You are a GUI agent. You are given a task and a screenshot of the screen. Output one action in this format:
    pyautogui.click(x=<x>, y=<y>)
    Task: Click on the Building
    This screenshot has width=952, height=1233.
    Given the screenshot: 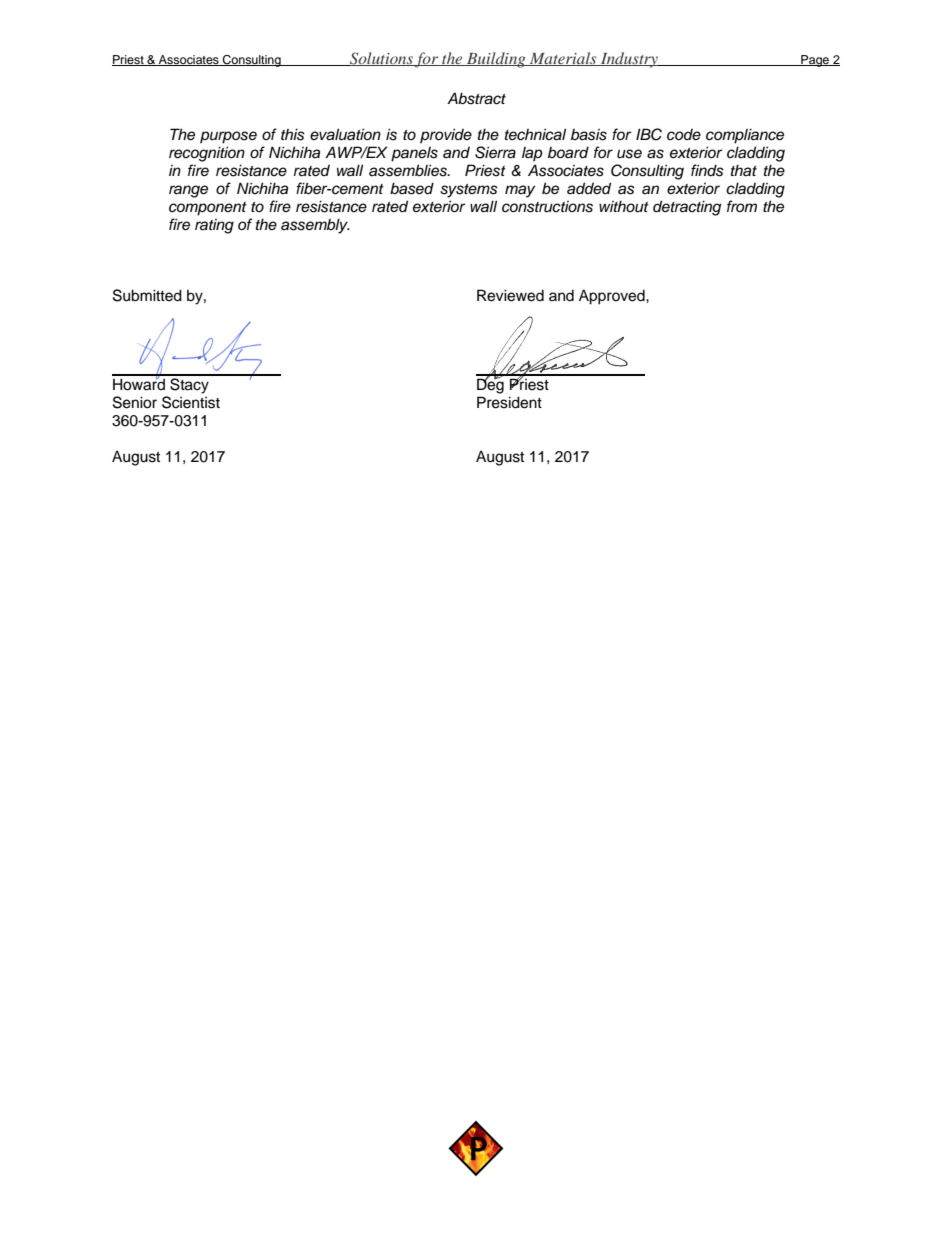 What is the action you would take?
    pyautogui.click(x=496, y=60)
